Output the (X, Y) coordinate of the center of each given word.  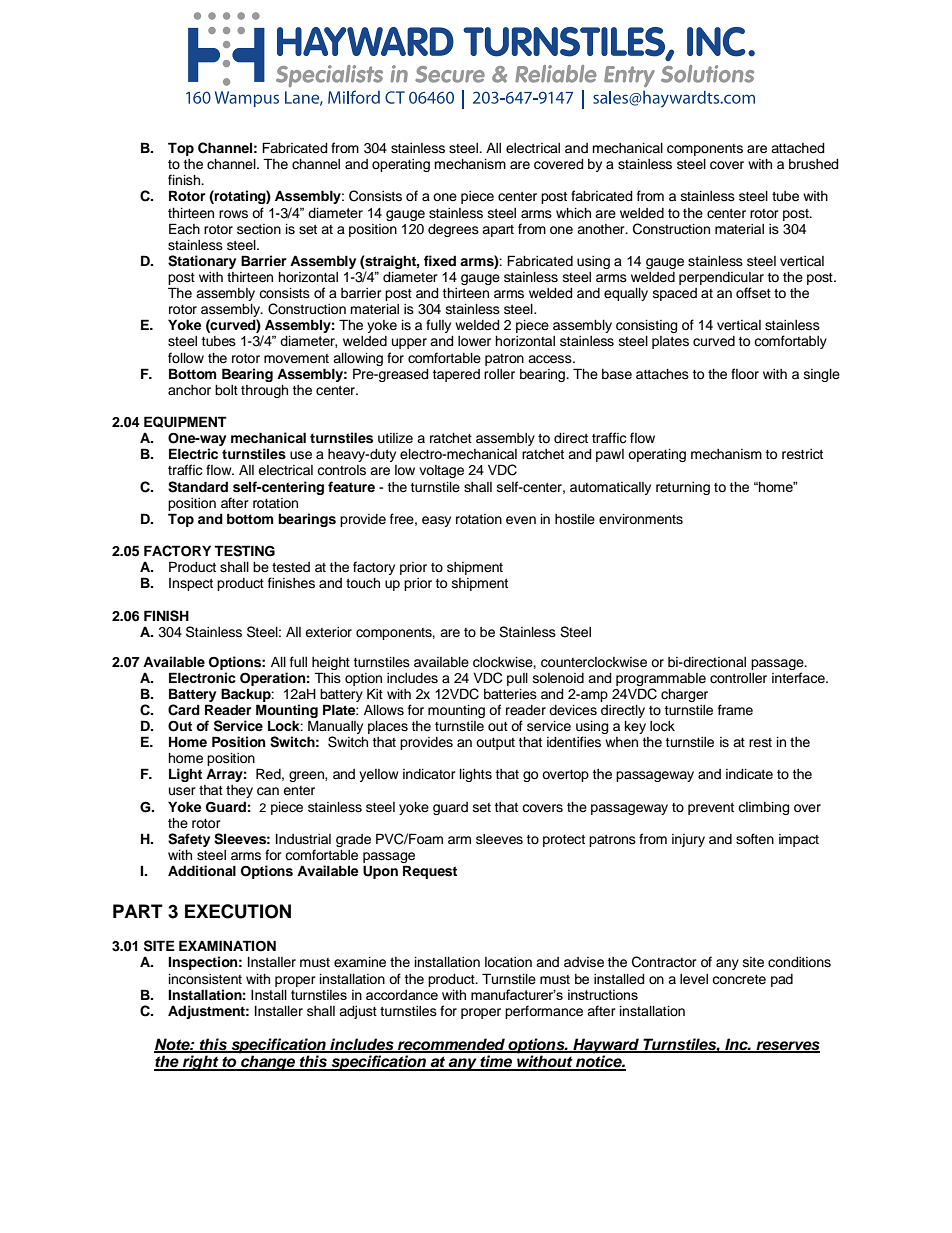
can (268, 791)
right (201, 1063)
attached (798, 148)
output (495, 744)
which (573, 213)
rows (233, 214)
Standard (198, 487)
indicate (749, 774)
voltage (441, 471)
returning (683, 488)
